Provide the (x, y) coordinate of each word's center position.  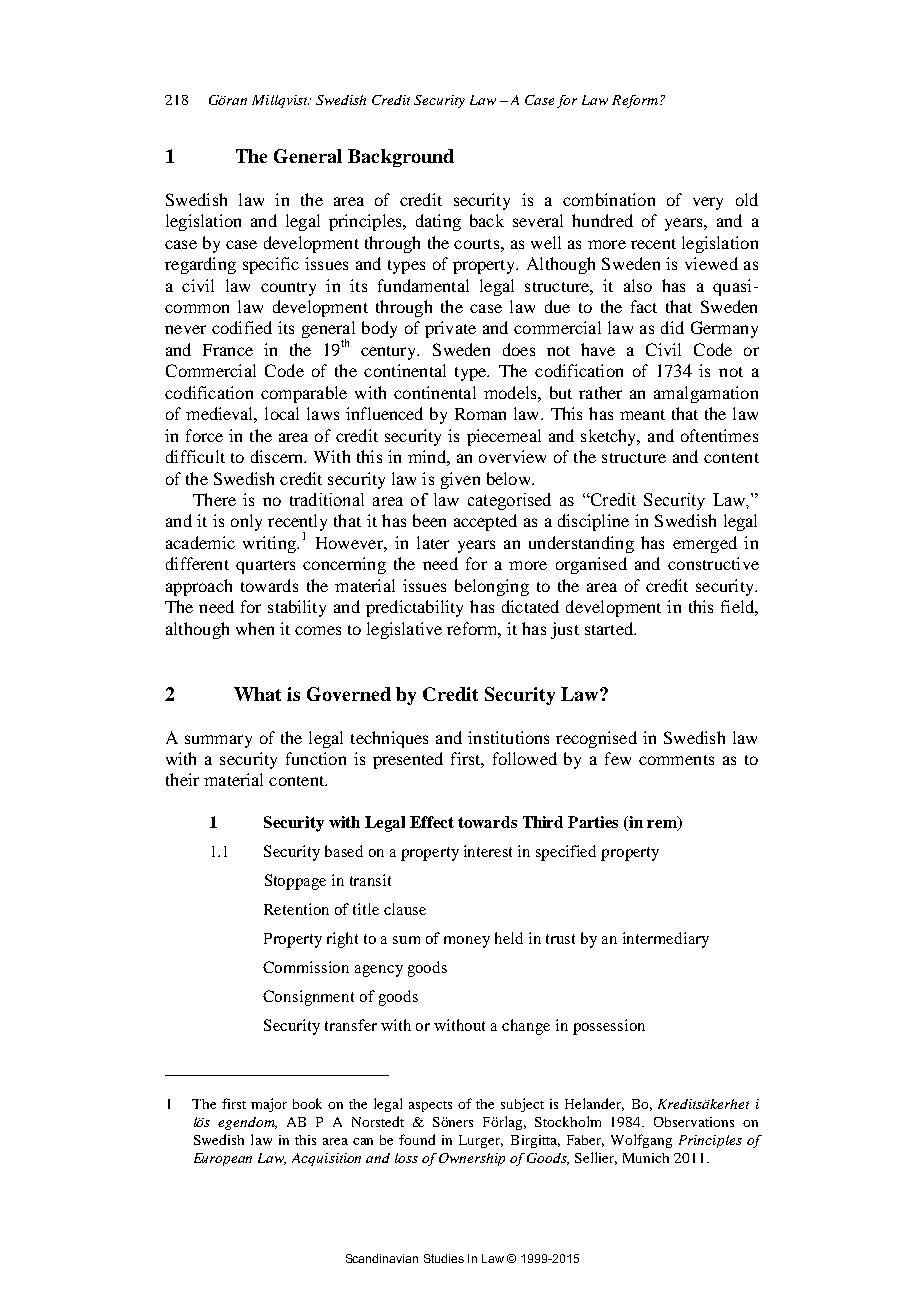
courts (478, 244)
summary (218, 741)
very (708, 203)
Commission (306, 967)
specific (271, 265)
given (460, 480)
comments (676, 760)
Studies (444, 1258)
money (467, 942)
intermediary (666, 940)
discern (278, 456)
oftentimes (719, 435)
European (223, 1159)
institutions (508, 737)
